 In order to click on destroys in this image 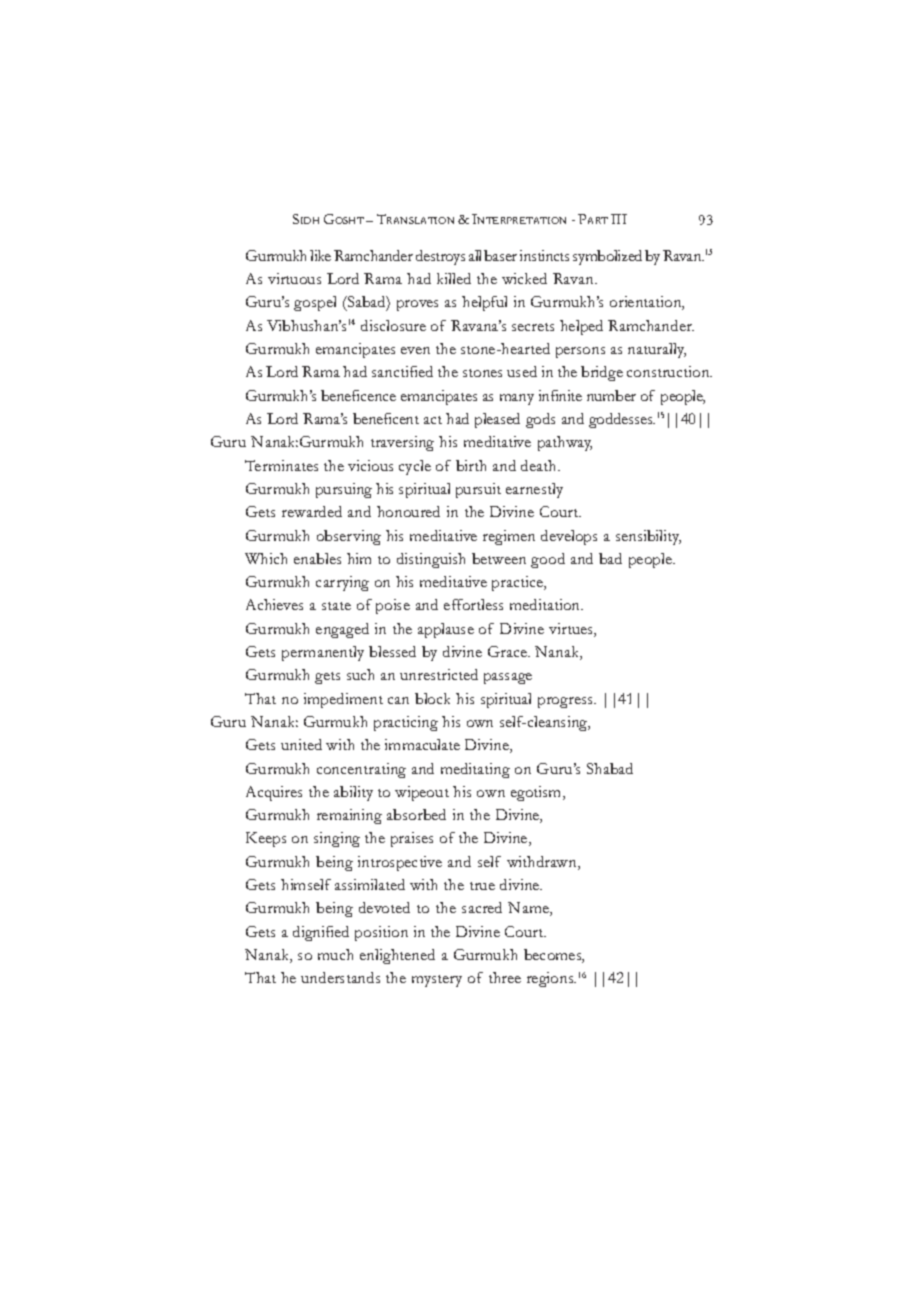, I will do `click(440, 257)`.
